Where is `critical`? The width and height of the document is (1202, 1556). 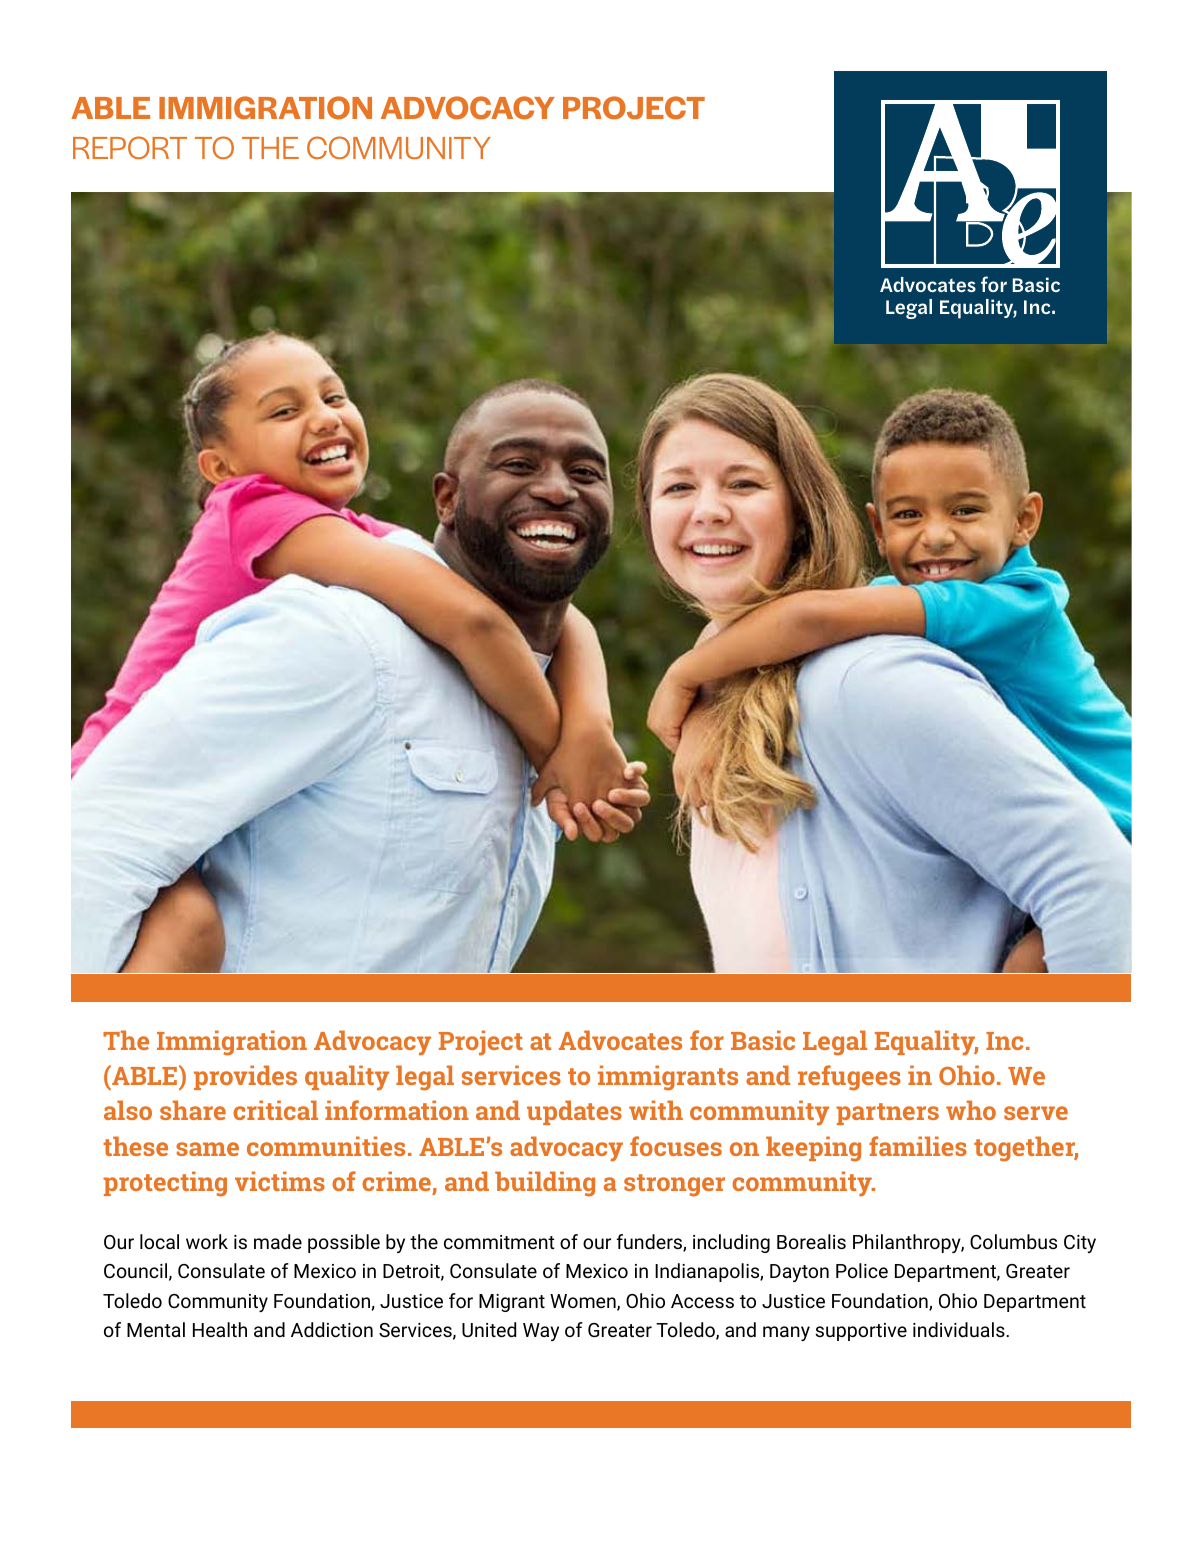
critical is located at coordinates (275, 1110).
